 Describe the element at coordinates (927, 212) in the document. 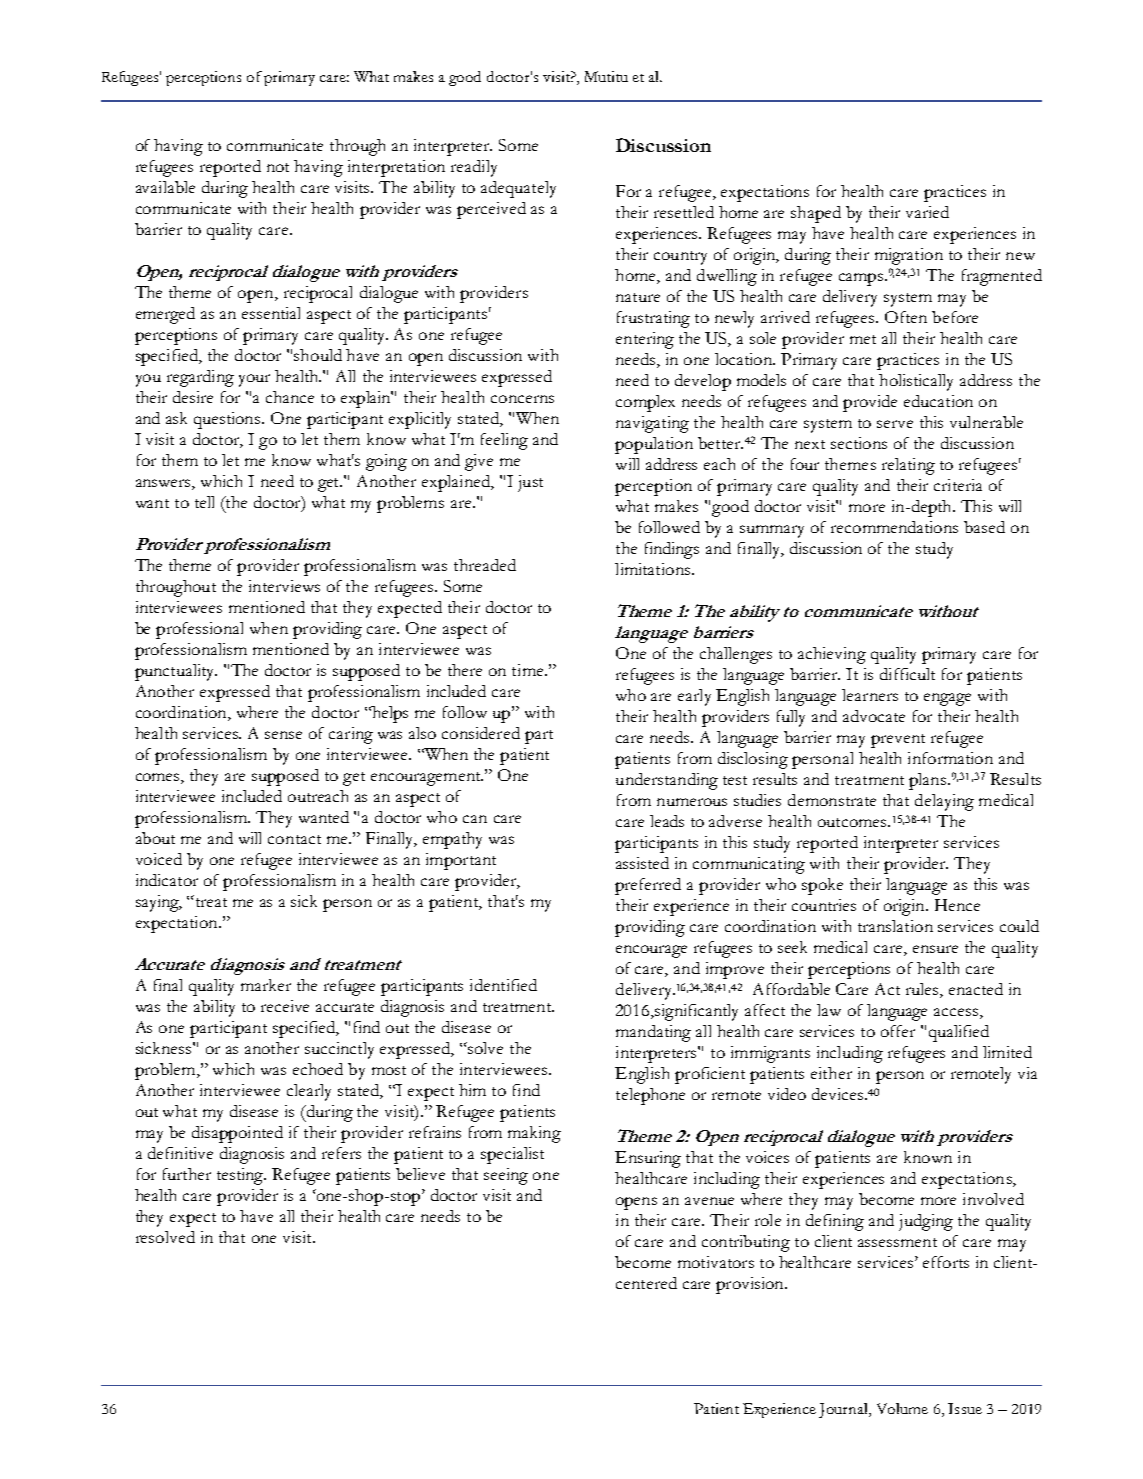

I see `varied` at that location.
